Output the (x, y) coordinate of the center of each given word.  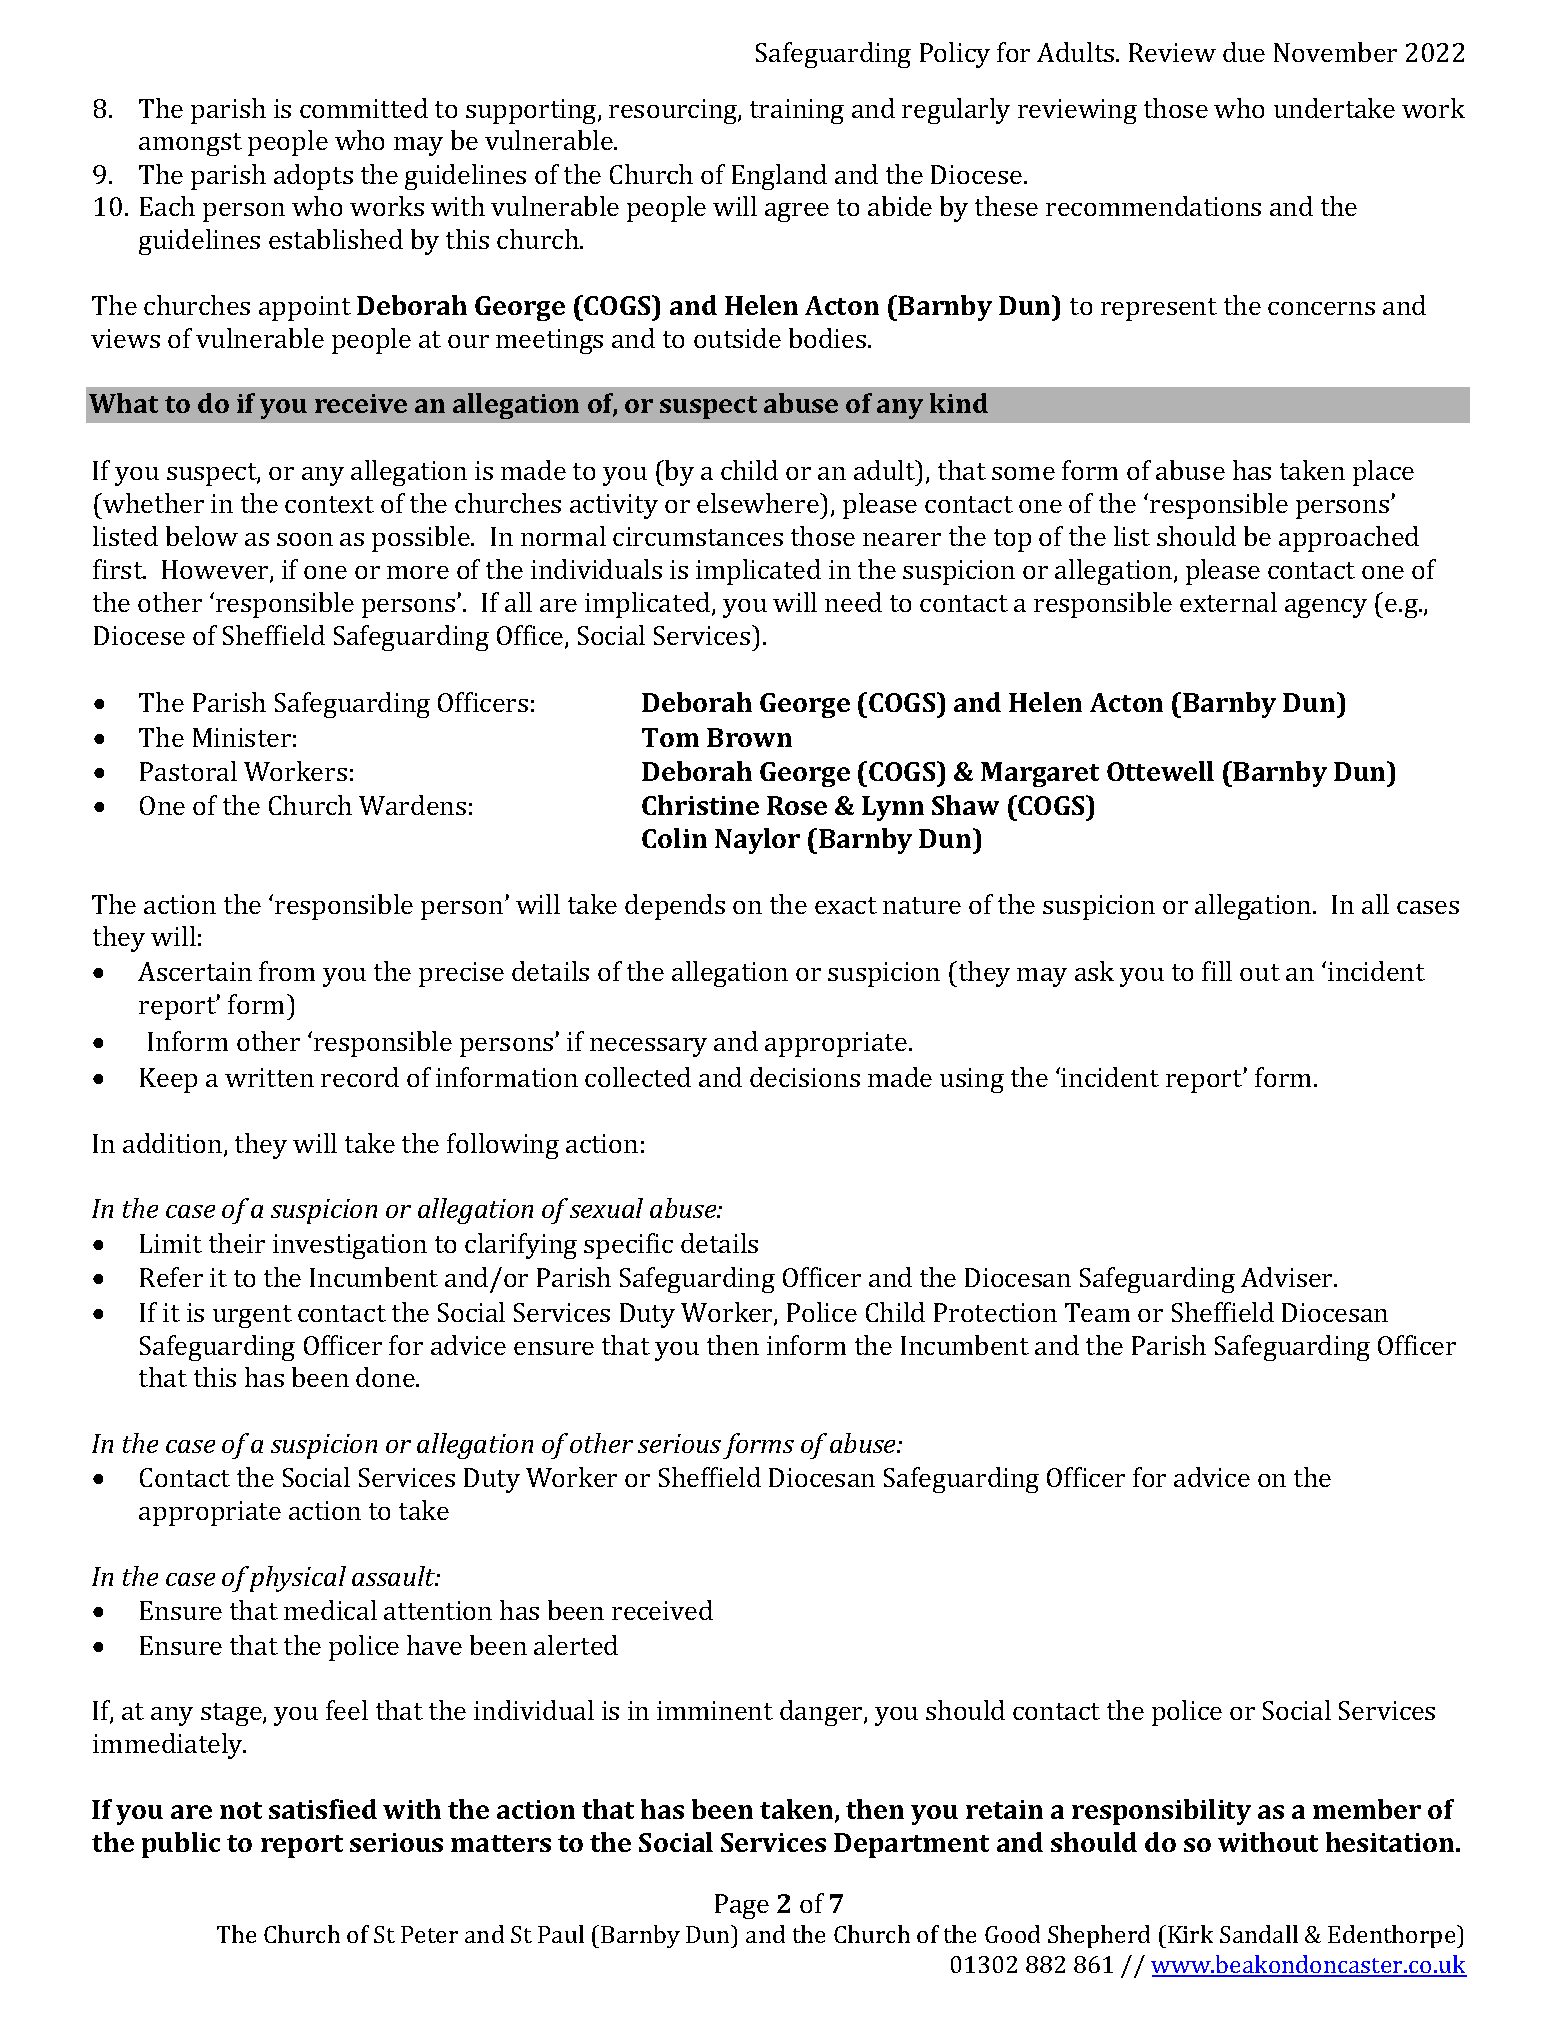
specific (628, 1246)
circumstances (698, 536)
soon (305, 539)
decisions (805, 1077)
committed (364, 108)
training (797, 111)
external (1228, 602)
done (386, 1377)
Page (742, 1906)
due (1244, 52)
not (241, 1810)
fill (1217, 971)
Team (1097, 1312)
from (287, 971)
